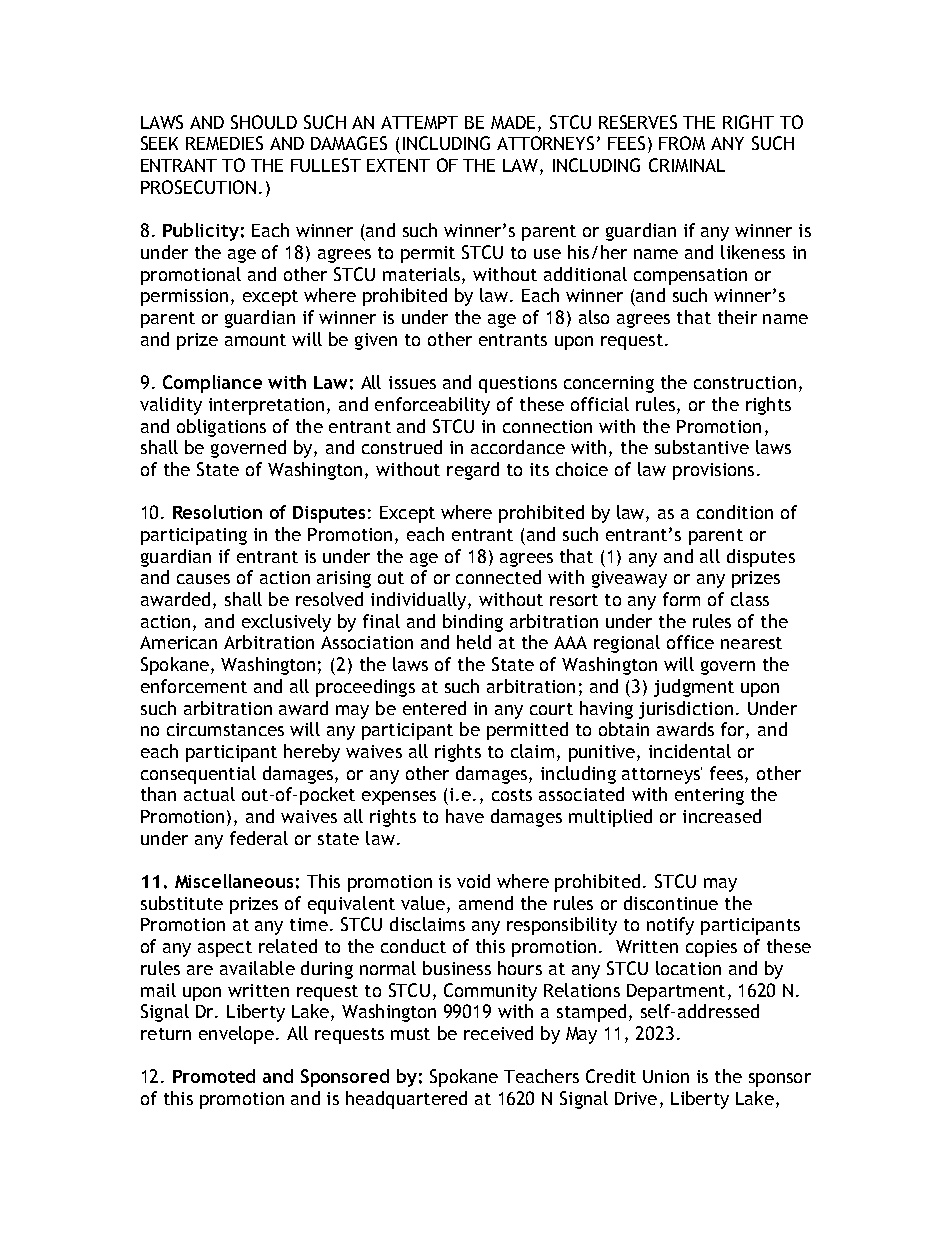 This image has width=952, height=1233. What do you see at coordinates (465, 816) in the image?
I see `have` at bounding box center [465, 816].
